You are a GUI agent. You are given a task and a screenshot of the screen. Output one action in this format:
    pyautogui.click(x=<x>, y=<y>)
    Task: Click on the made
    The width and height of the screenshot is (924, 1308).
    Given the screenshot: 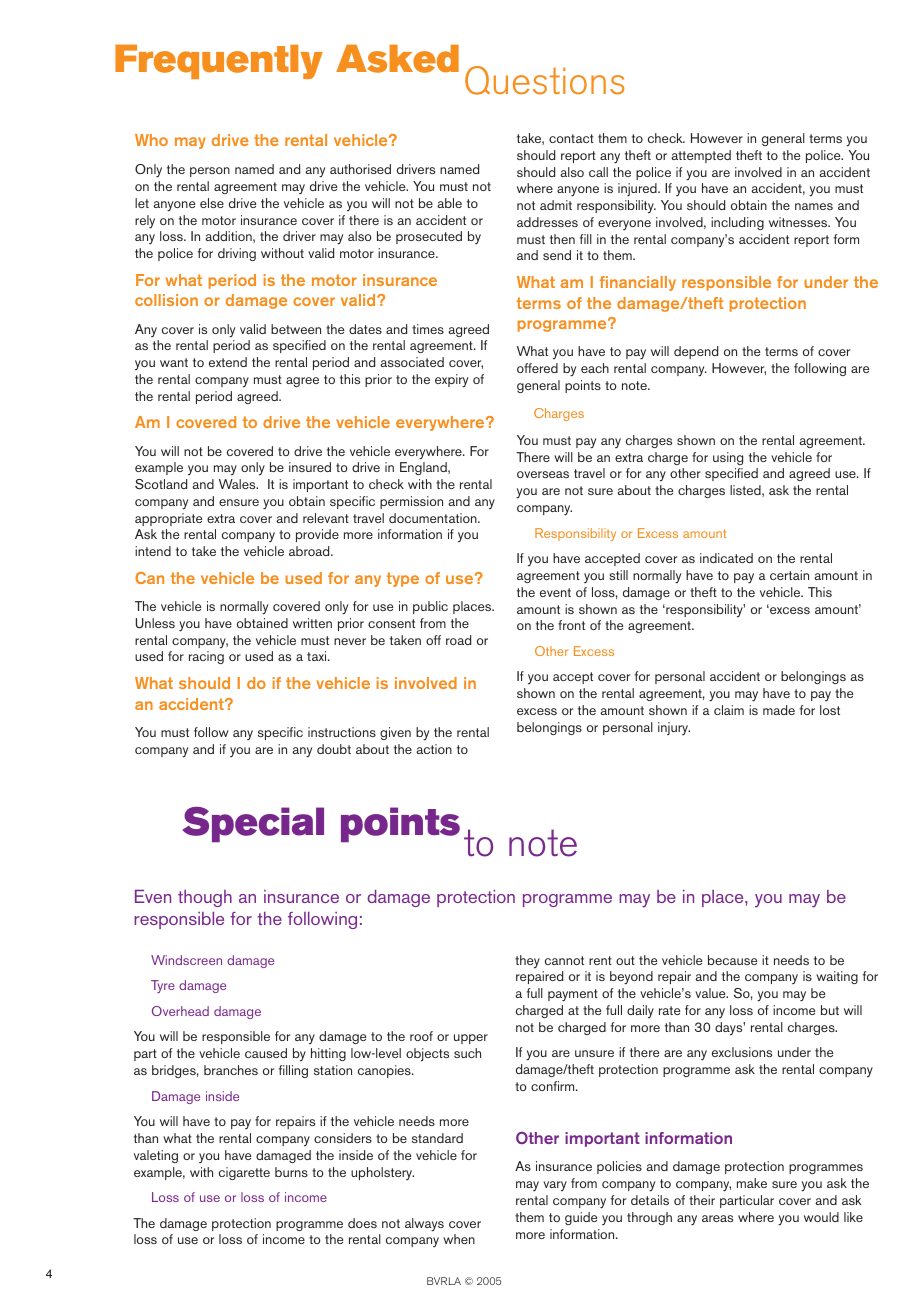 What is the action you would take?
    pyautogui.click(x=779, y=710)
